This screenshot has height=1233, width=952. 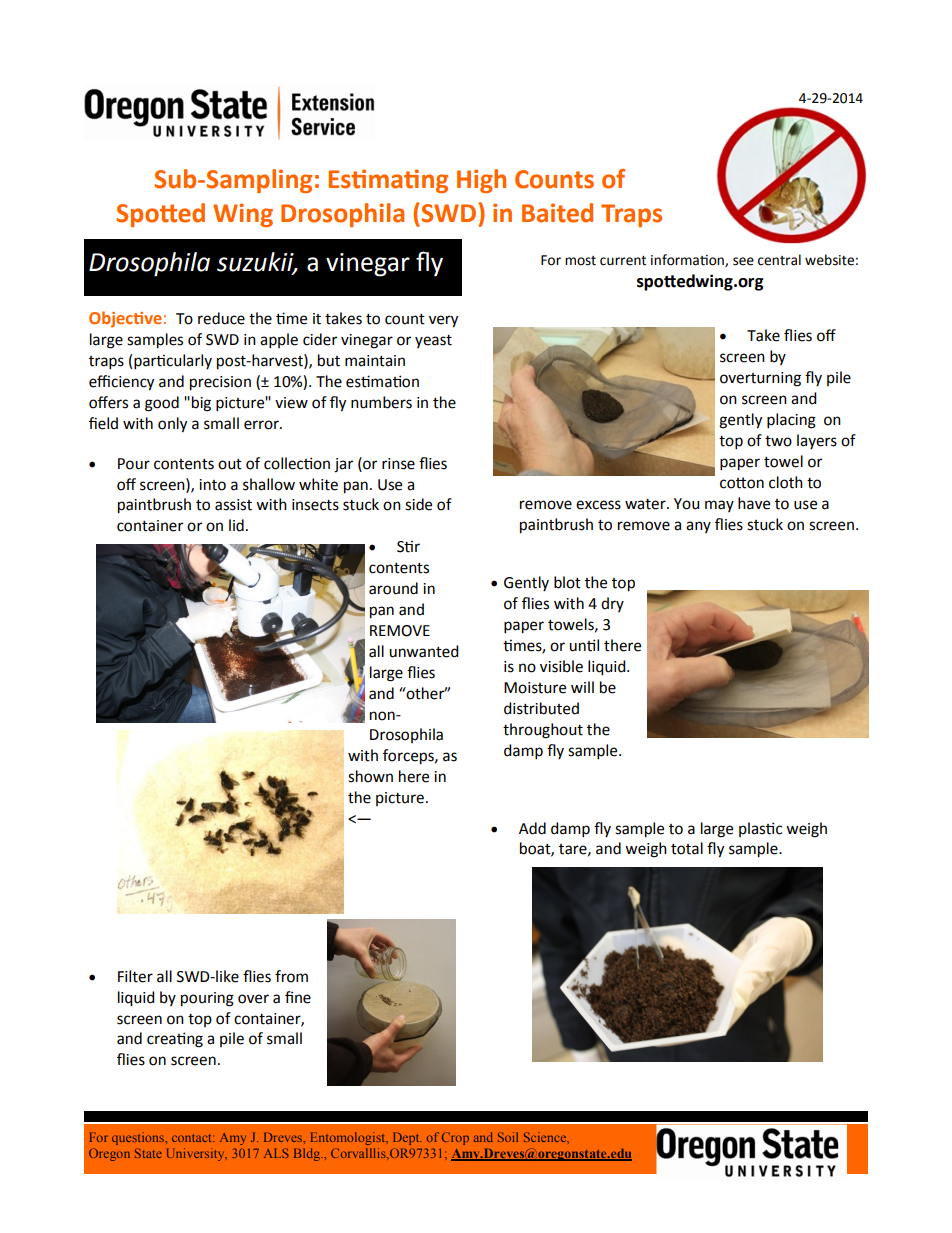 What do you see at coordinates (743, 261) in the screenshot?
I see `see` at bounding box center [743, 261].
